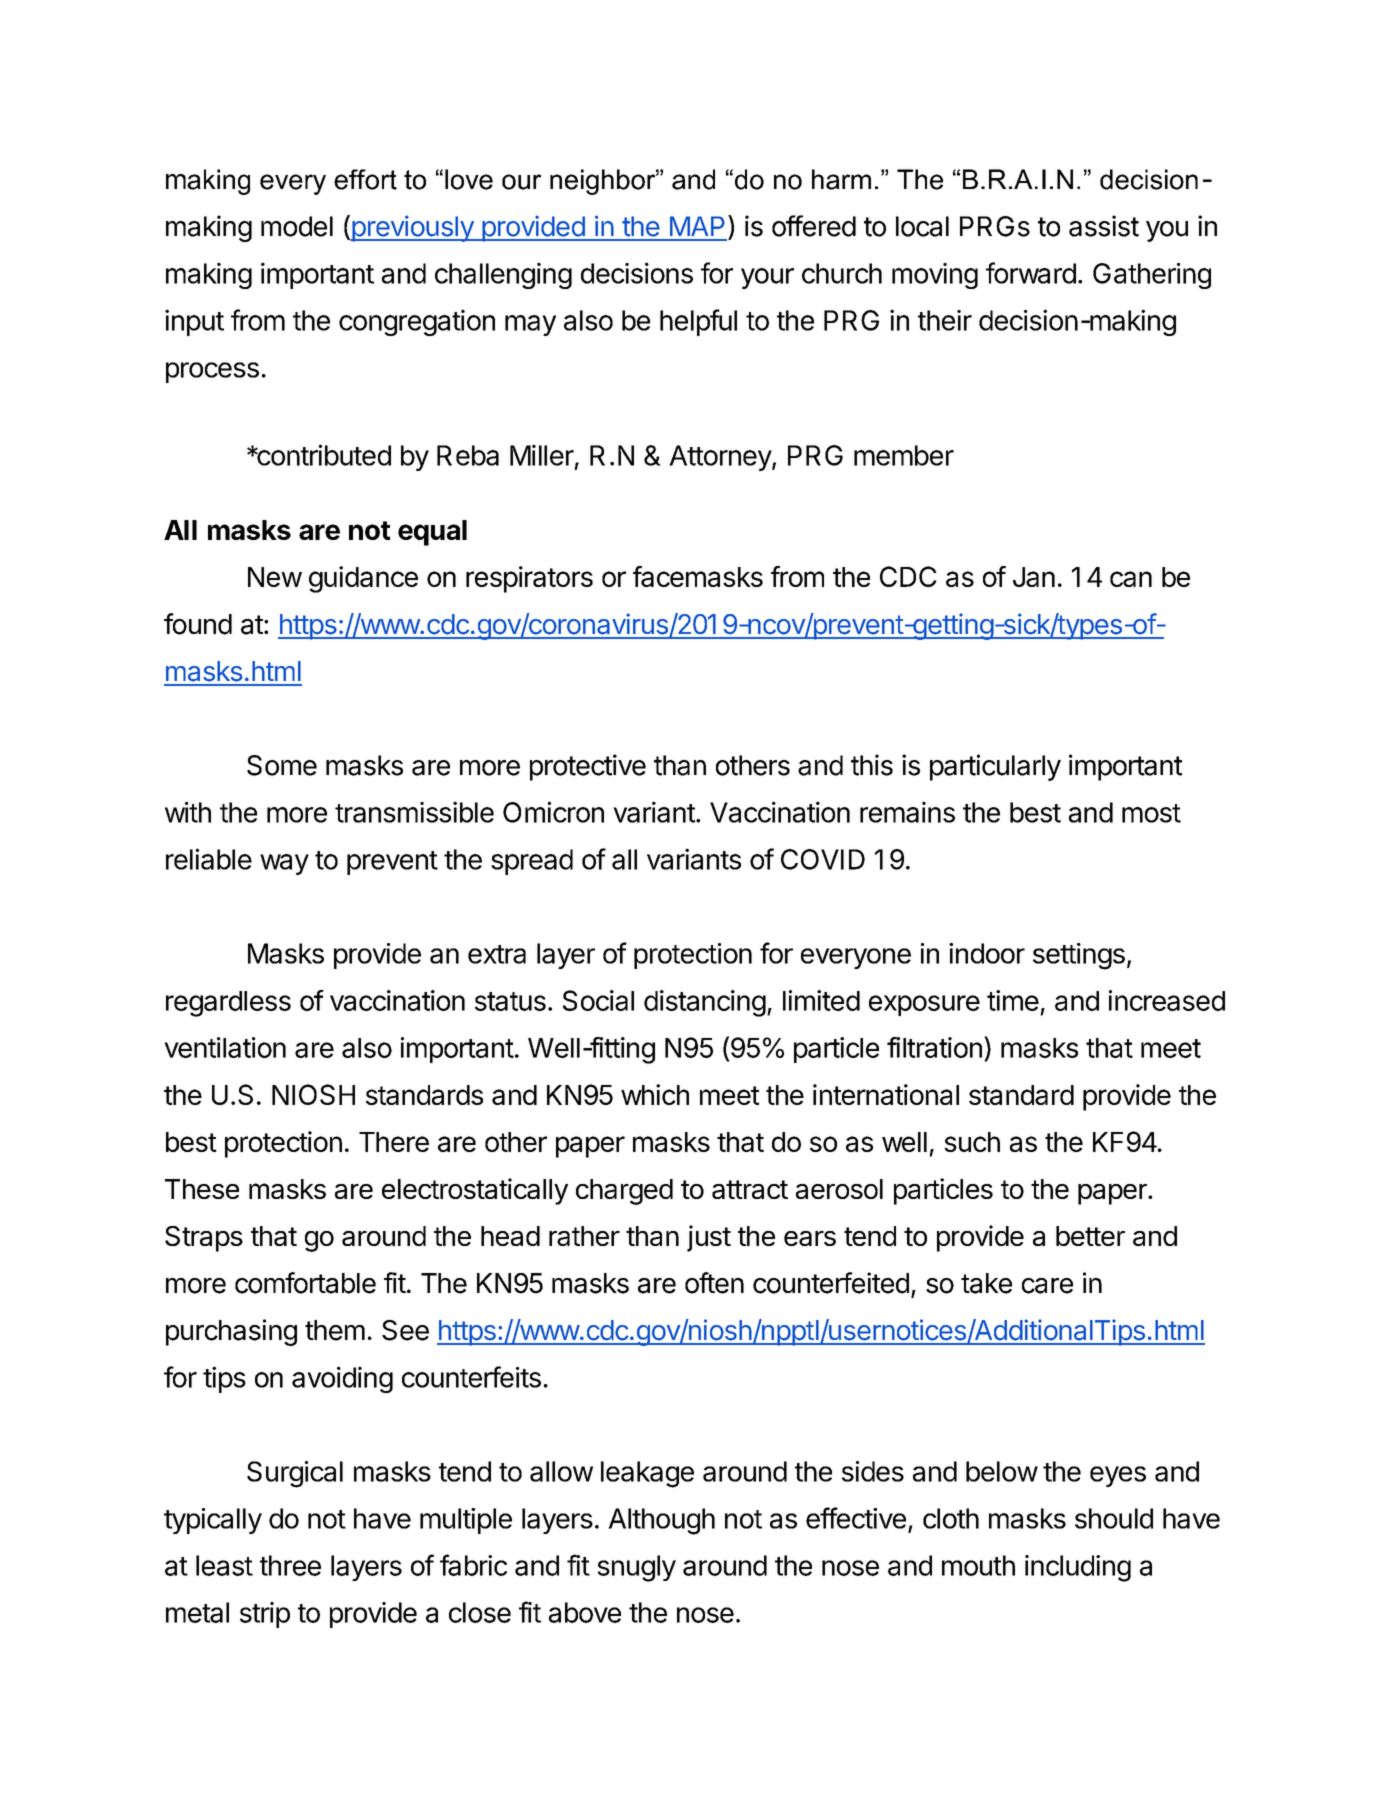 The height and width of the page is (1801, 1392). What do you see at coordinates (1104, 226) in the page?
I see `assist` at bounding box center [1104, 226].
